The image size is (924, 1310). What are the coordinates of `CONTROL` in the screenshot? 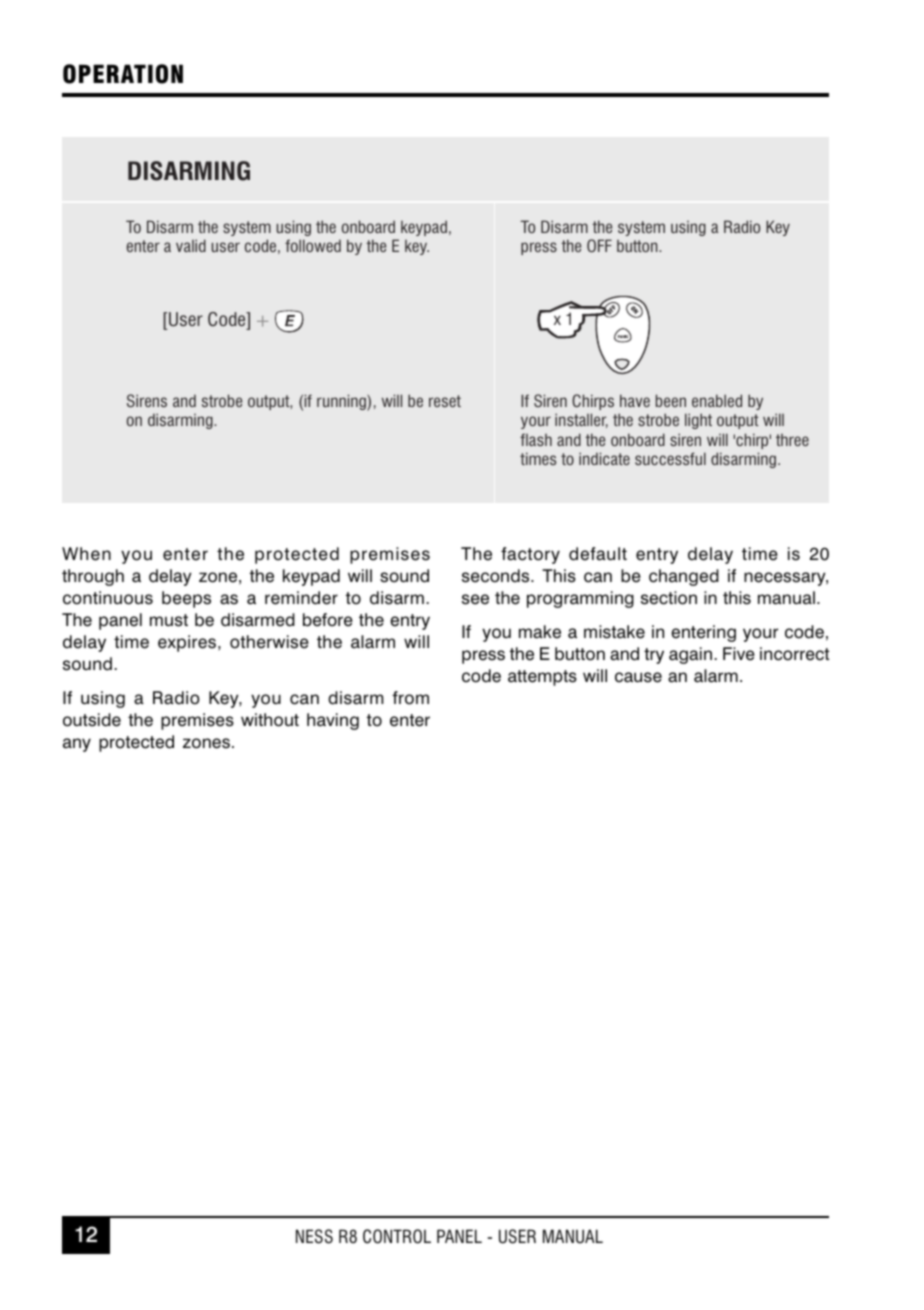 It's located at (397, 1236).
